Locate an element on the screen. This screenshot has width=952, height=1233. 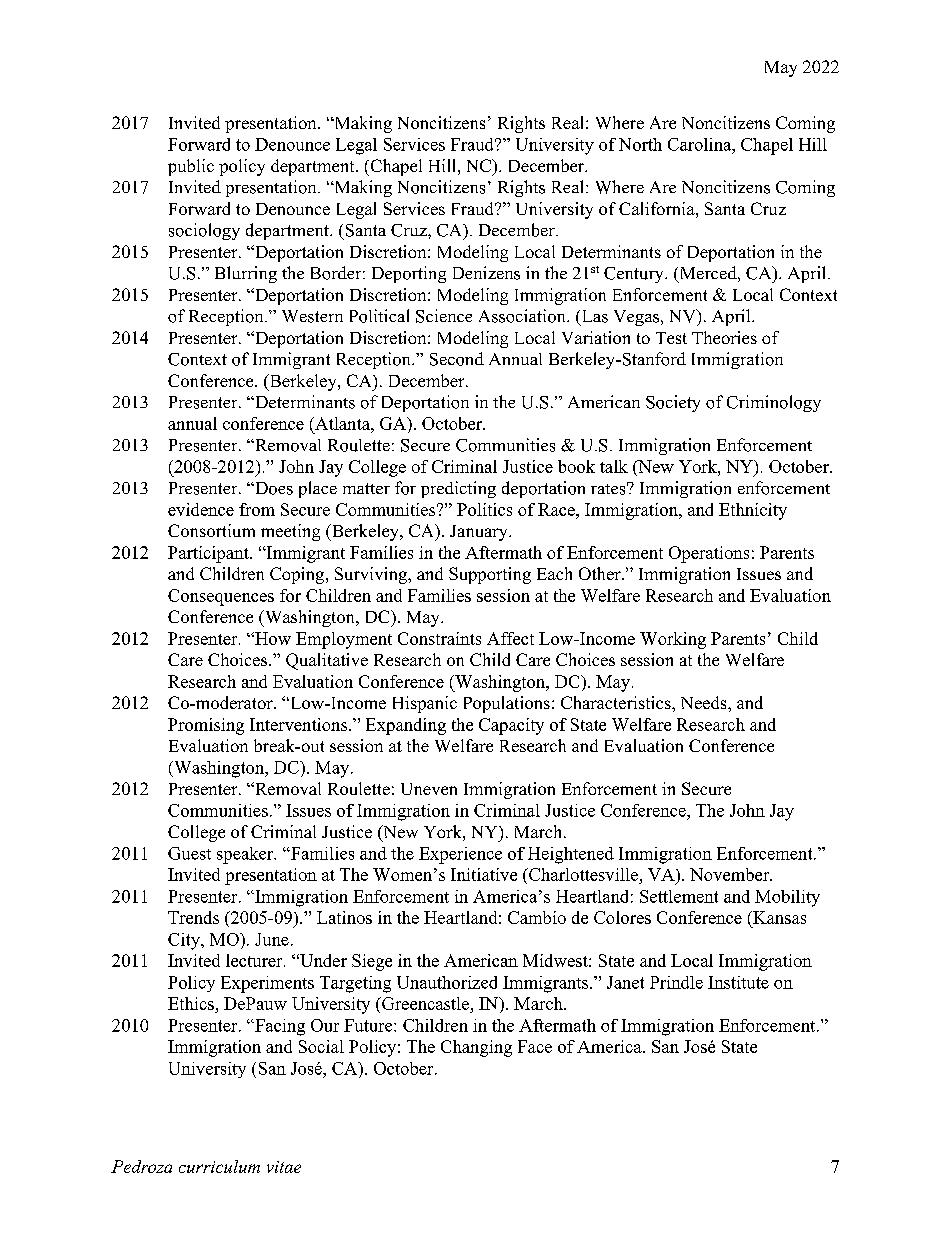
Changing is located at coordinates (476, 1048).
